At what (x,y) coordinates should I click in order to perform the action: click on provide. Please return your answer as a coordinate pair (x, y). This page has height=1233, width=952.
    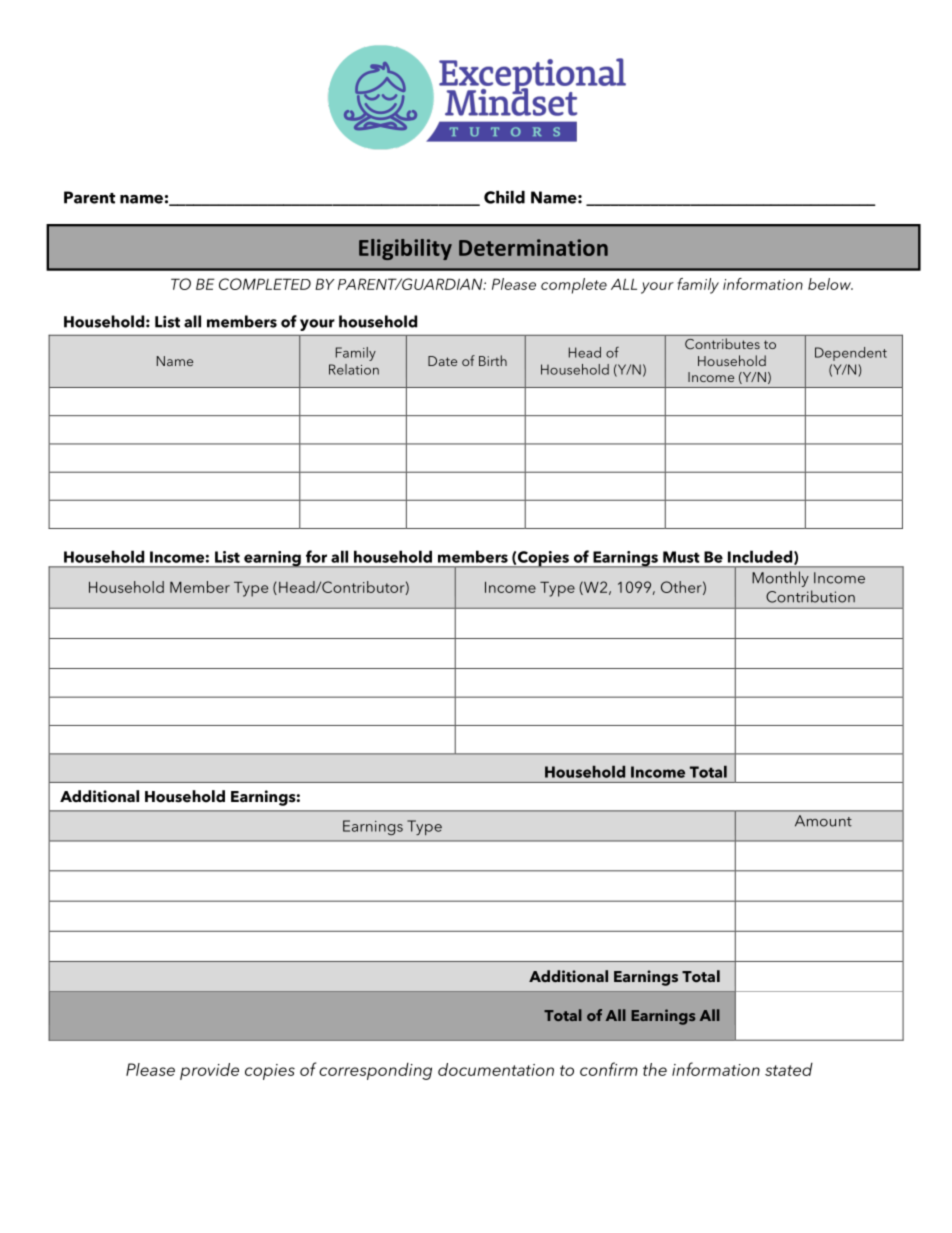
    Looking at the image, I should click on (209, 1071).
